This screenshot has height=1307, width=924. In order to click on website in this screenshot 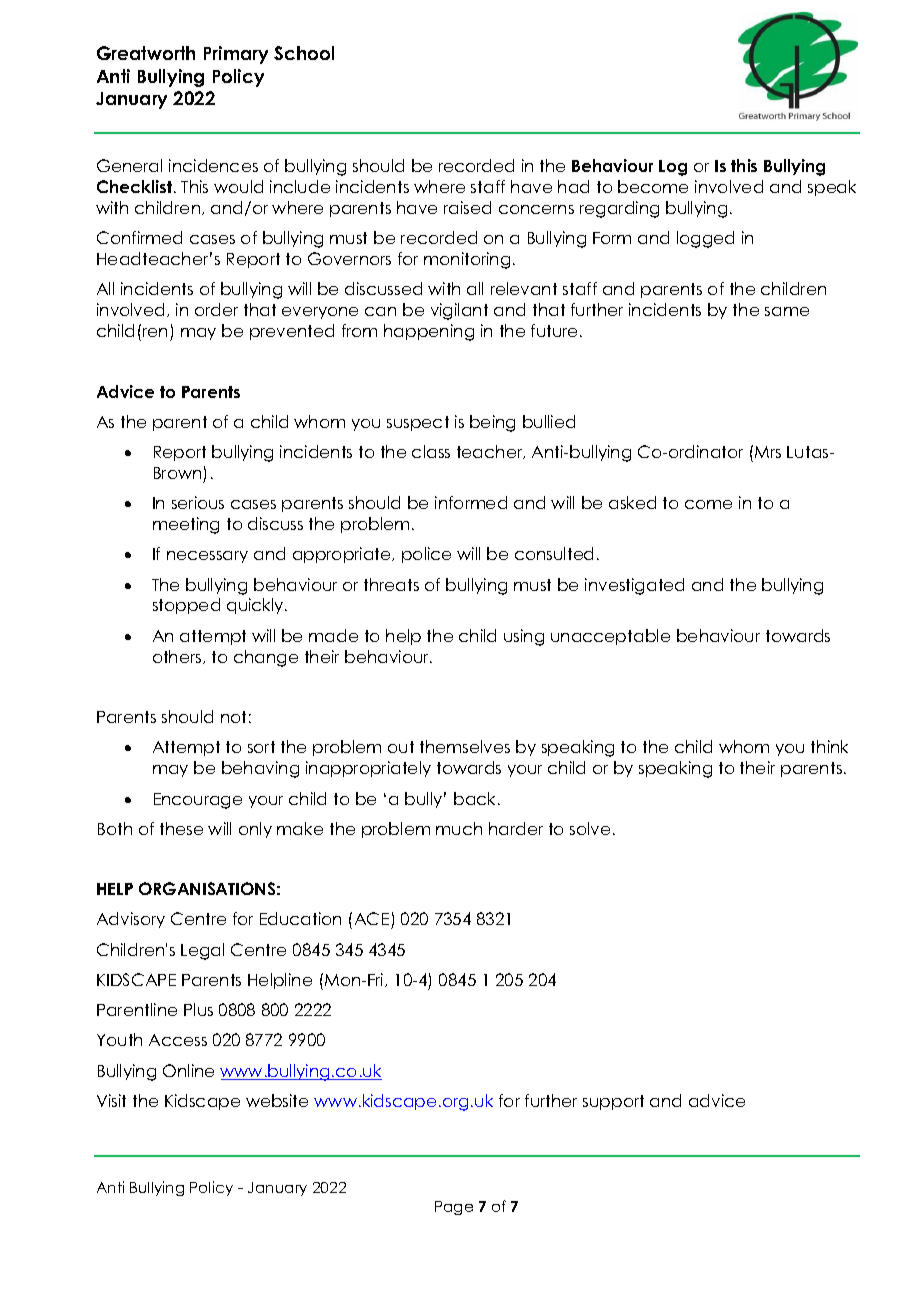, I will do `click(277, 1100)`.
